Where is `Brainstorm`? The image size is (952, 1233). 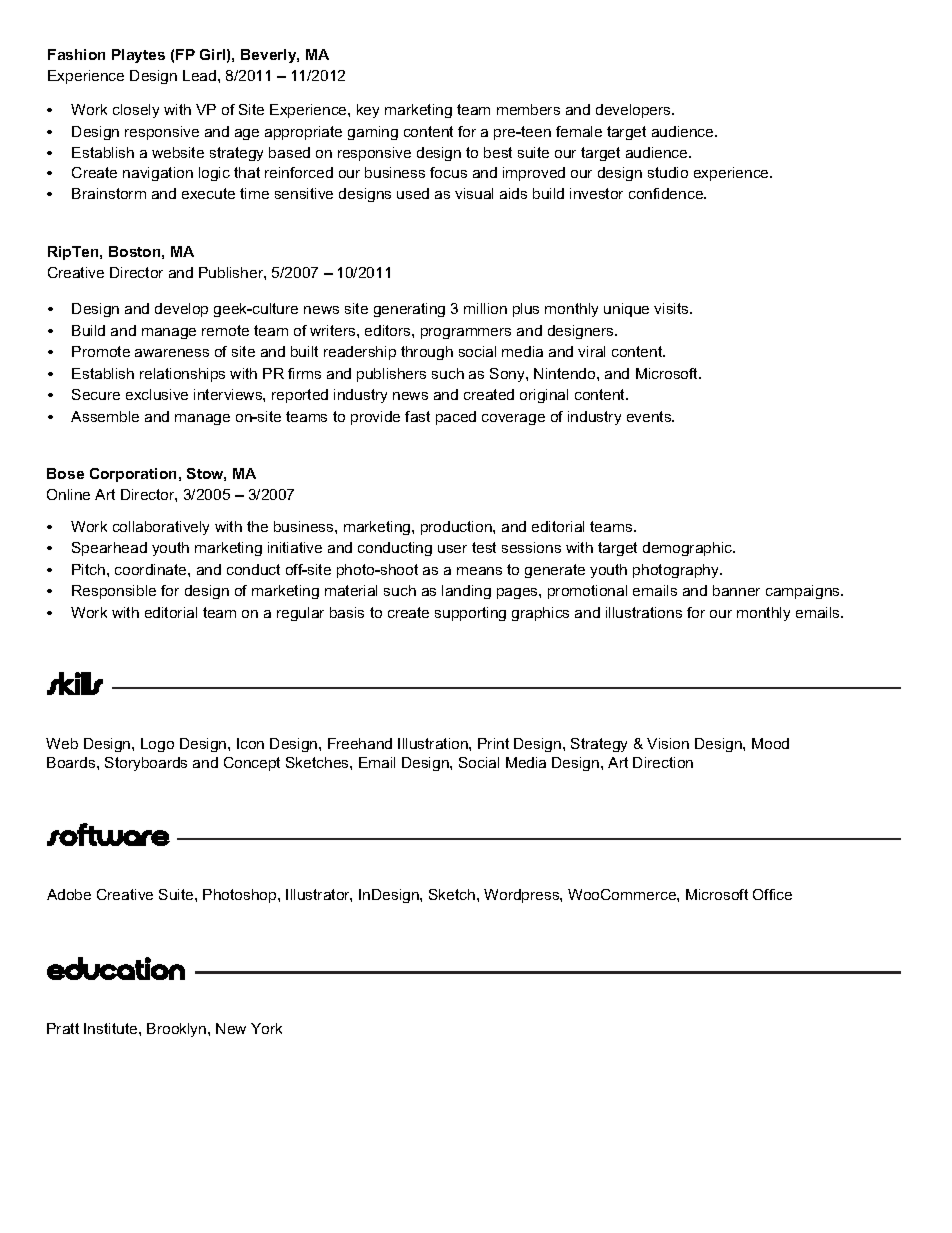
Brainstorm is located at coordinates (109, 193).
